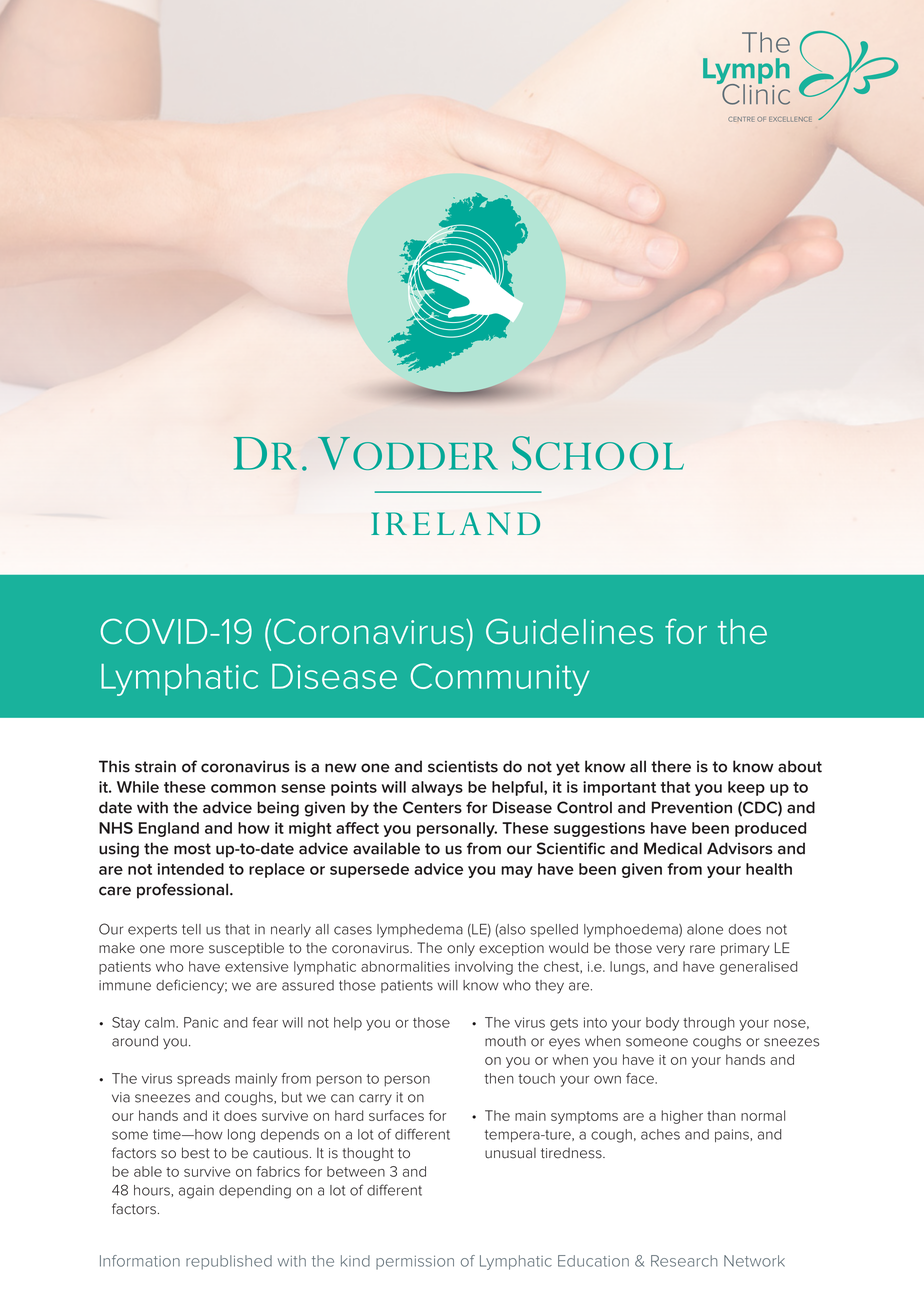 This page has width=924, height=1308. What do you see at coordinates (415, 1263) in the page?
I see `permission` at bounding box center [415, 1263].
